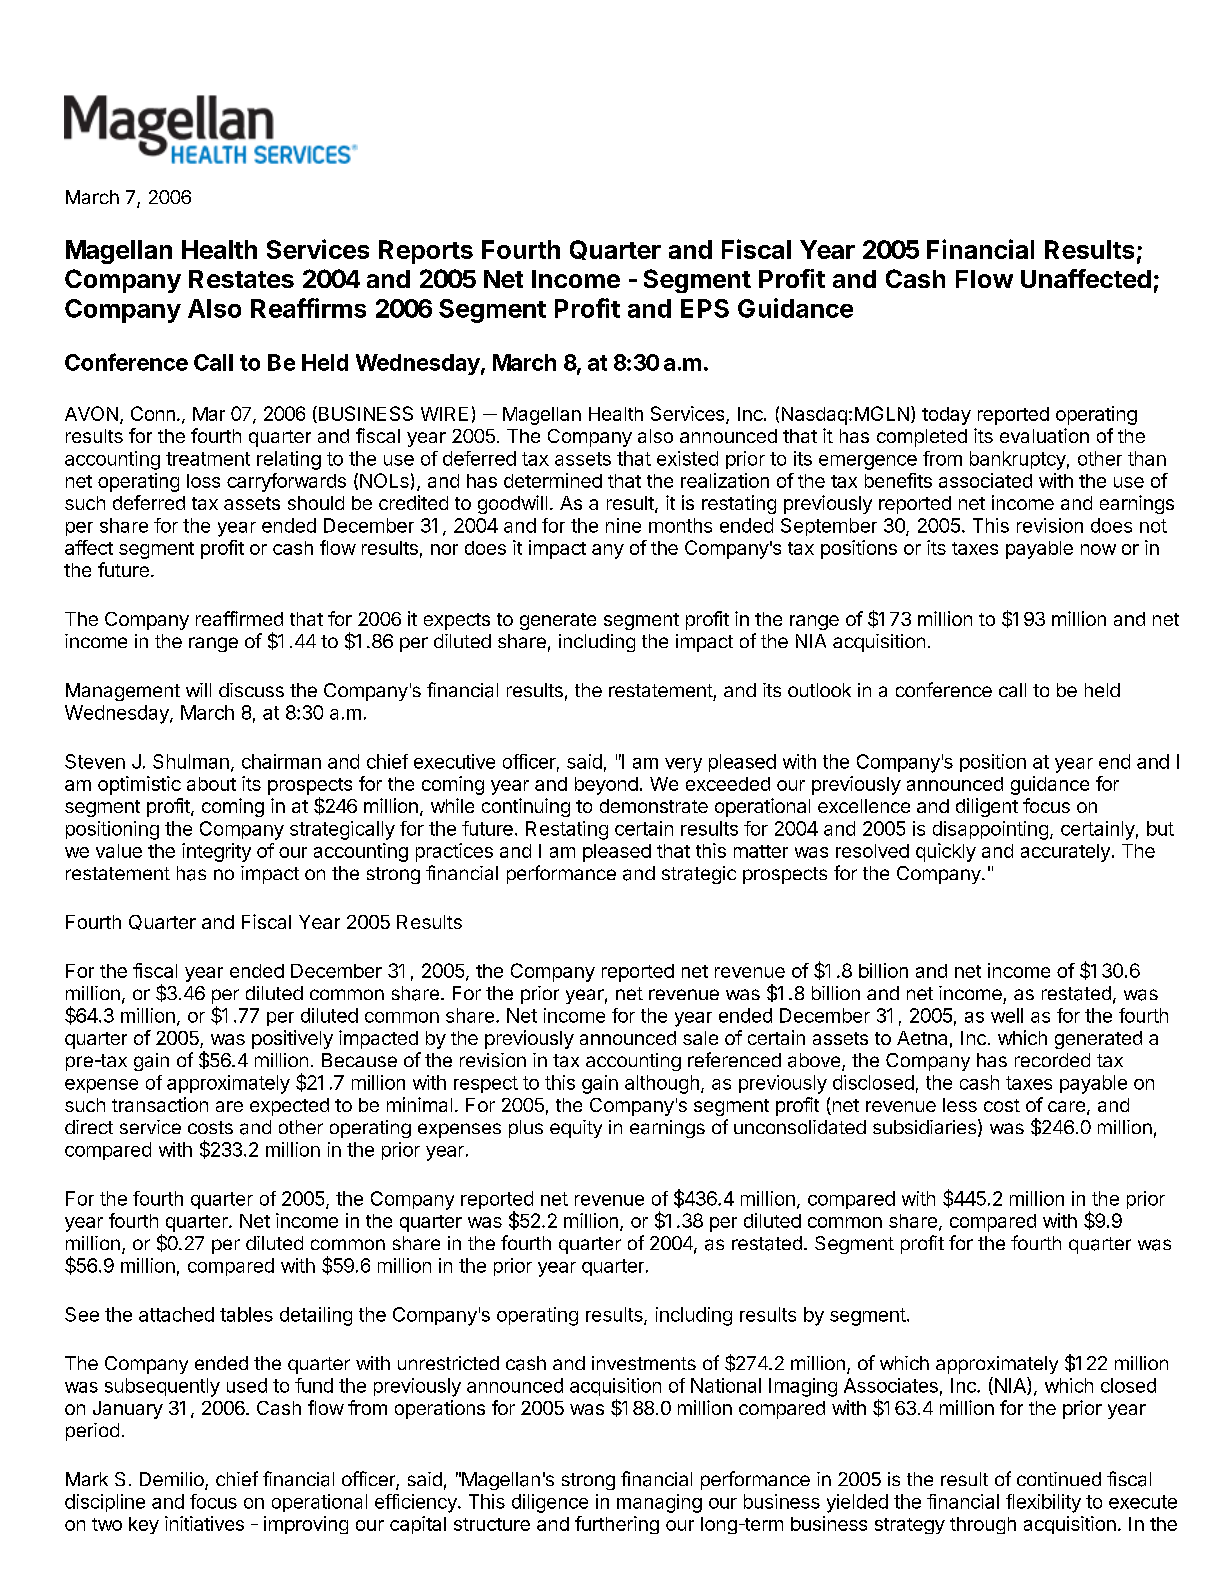  I want to click on reaffirmed, so click(239, 618).
